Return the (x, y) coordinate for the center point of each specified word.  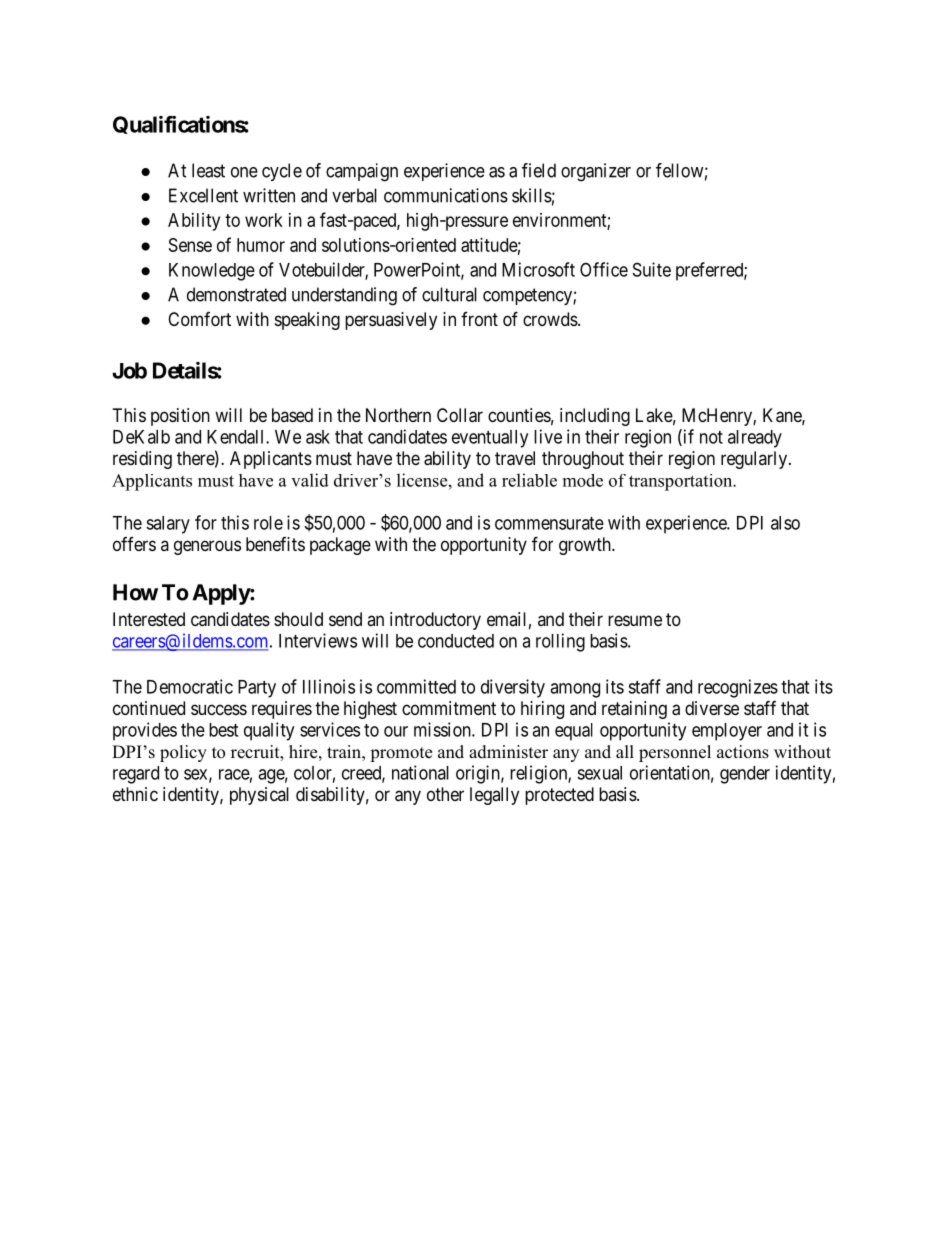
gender (745, 775)
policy (183, 753)
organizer (596, 172)
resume (635, 620)
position (180, 417)
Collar (460, 415)
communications (446, 195)
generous (207, 547)
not (711, 437)
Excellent (203, 195)
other (445, 794)
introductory (435, 621)
